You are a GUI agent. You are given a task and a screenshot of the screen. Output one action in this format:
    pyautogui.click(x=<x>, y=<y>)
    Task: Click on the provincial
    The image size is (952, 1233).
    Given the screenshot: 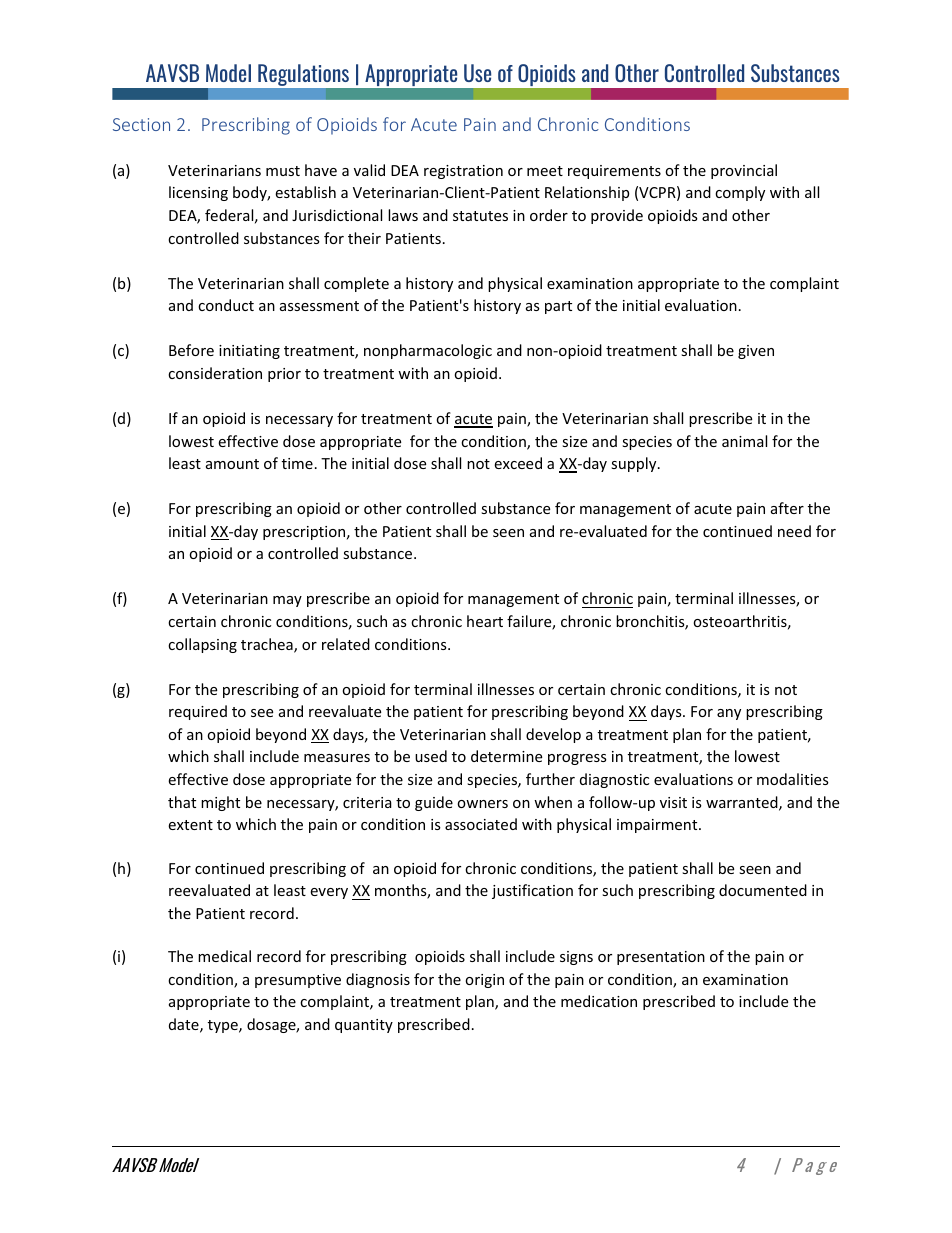 What is the action you would take?
    pyautogui.click(x=744, y=171)
